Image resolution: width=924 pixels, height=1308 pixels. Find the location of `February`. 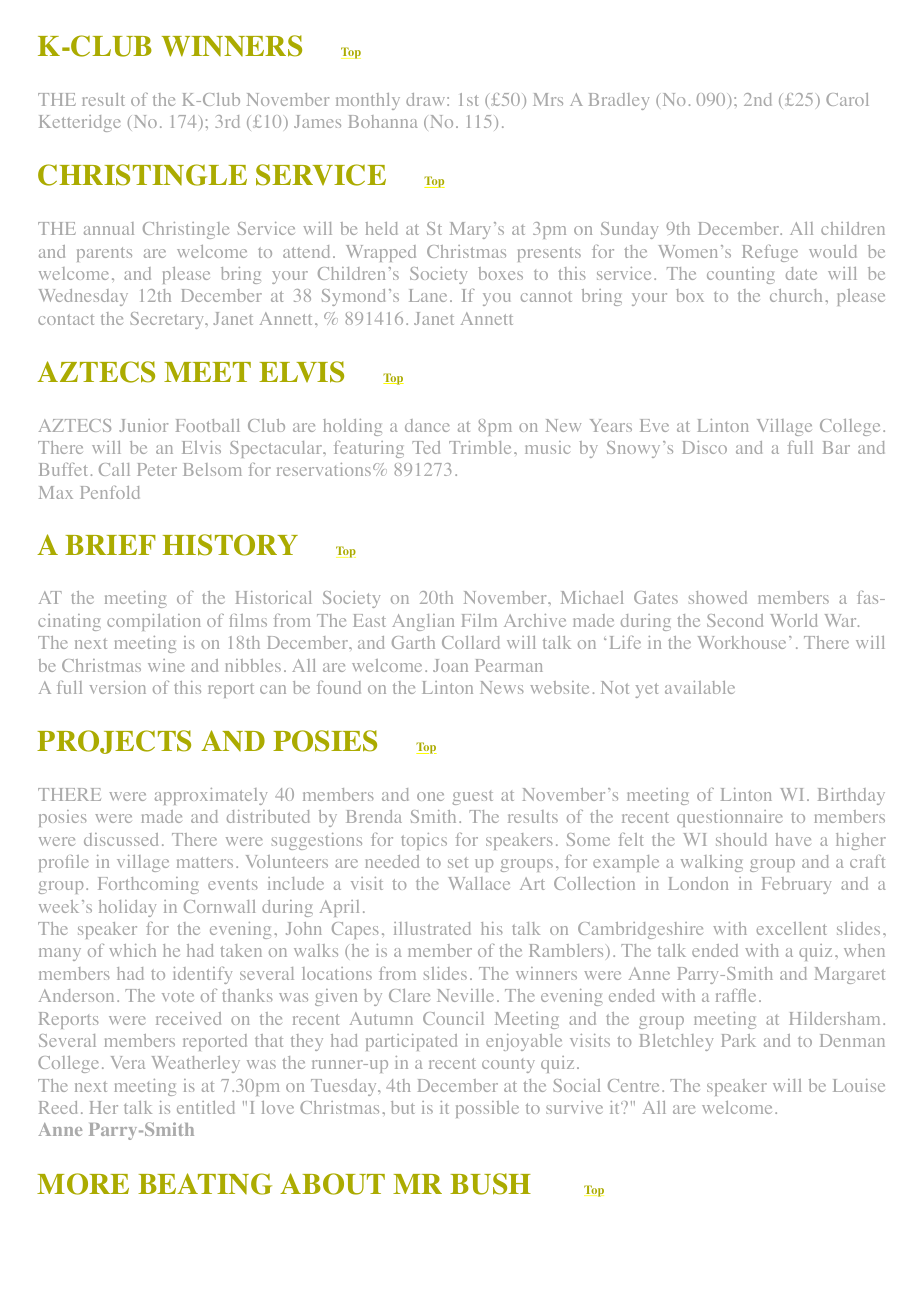

February is located at coordinates (796, 885).
